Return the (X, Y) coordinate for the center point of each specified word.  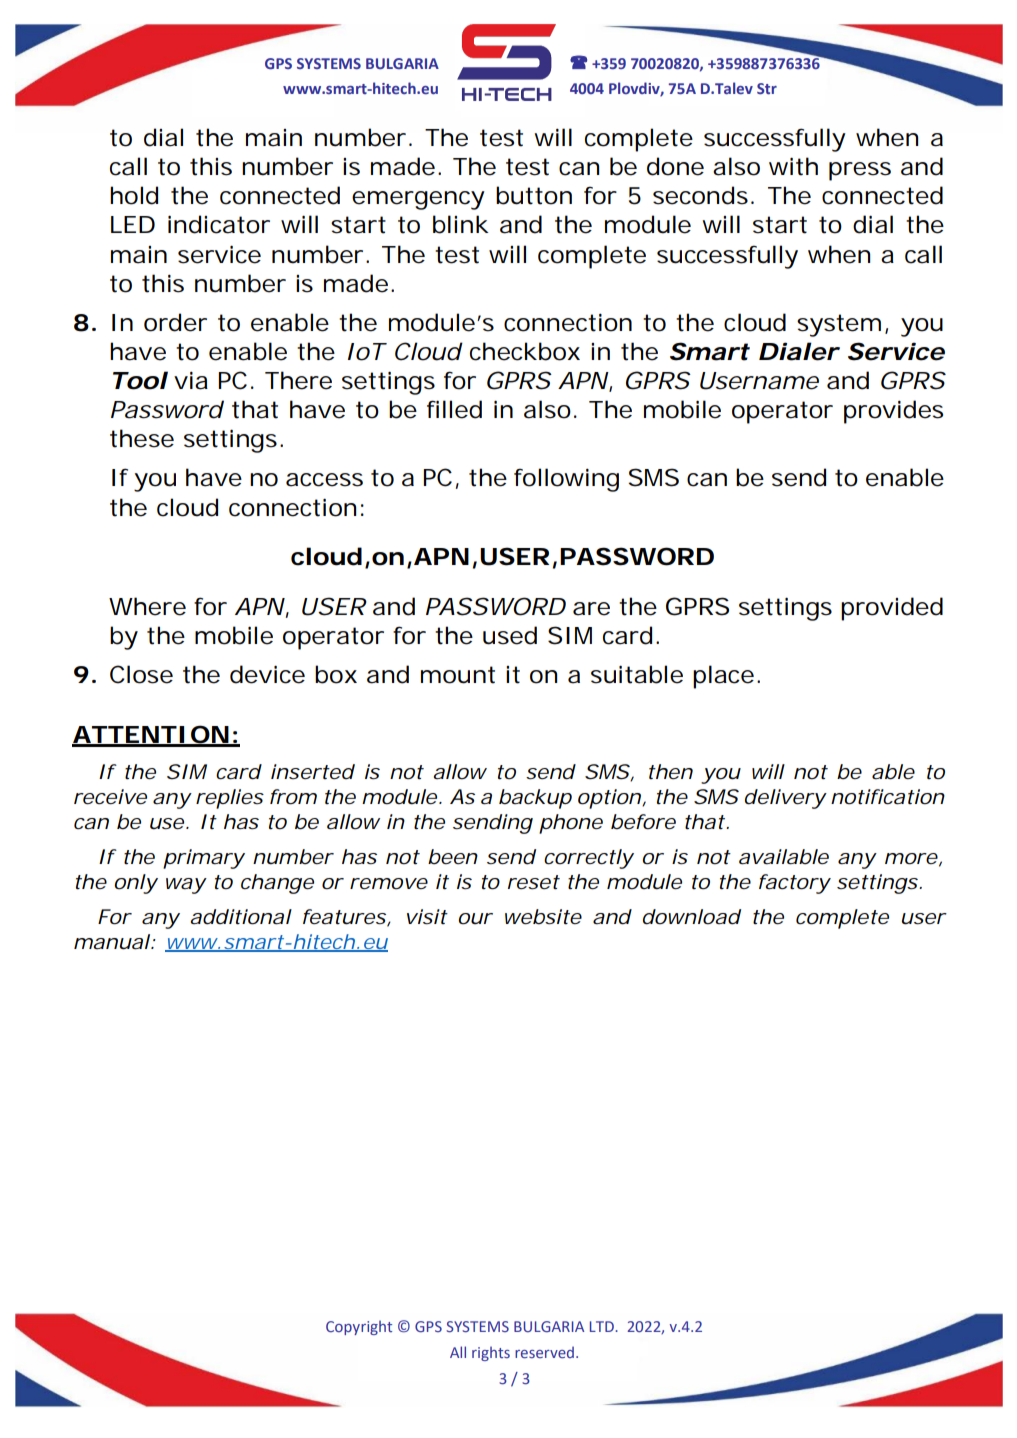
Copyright (359, 1327)
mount (458, 675)
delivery (786, 799)
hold (134, 195)
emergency (418, 200)
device (267, 674)
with (793, 166)
